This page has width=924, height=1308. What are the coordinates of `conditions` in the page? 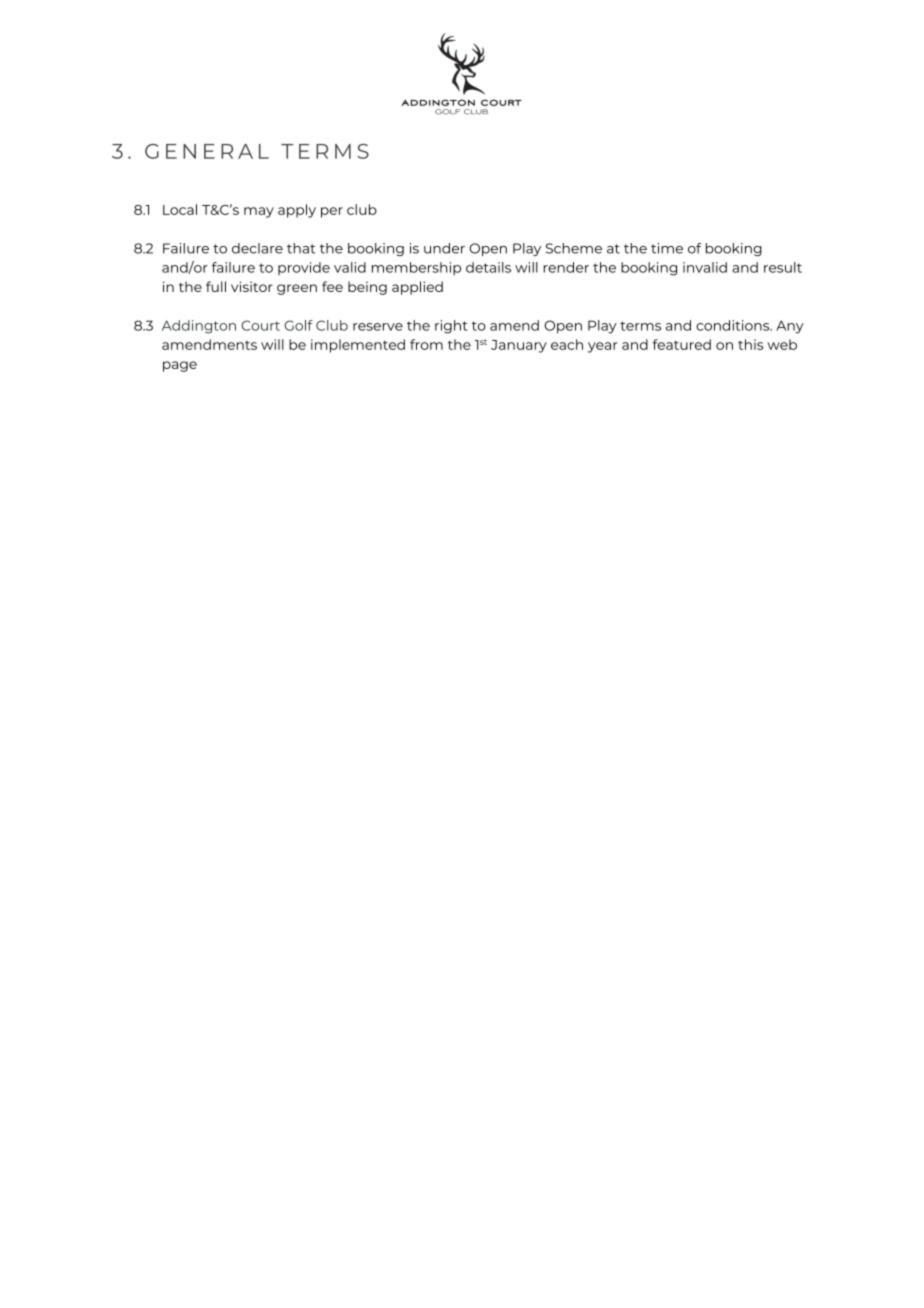 It's located at (734, 325).
